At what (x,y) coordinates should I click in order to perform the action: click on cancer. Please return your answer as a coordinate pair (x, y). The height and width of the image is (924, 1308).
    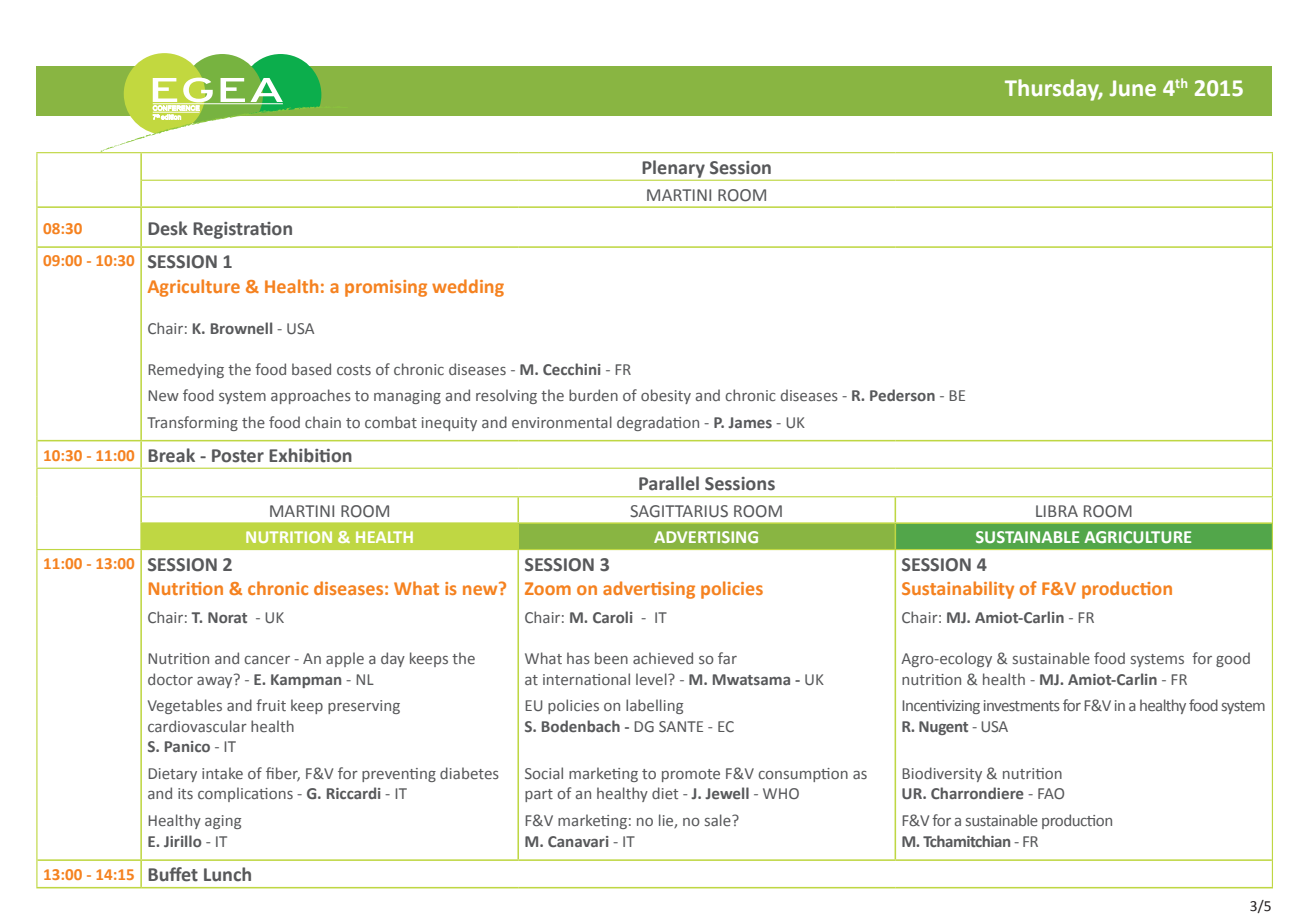
    Looking at the image, I should click on (267, 660).
